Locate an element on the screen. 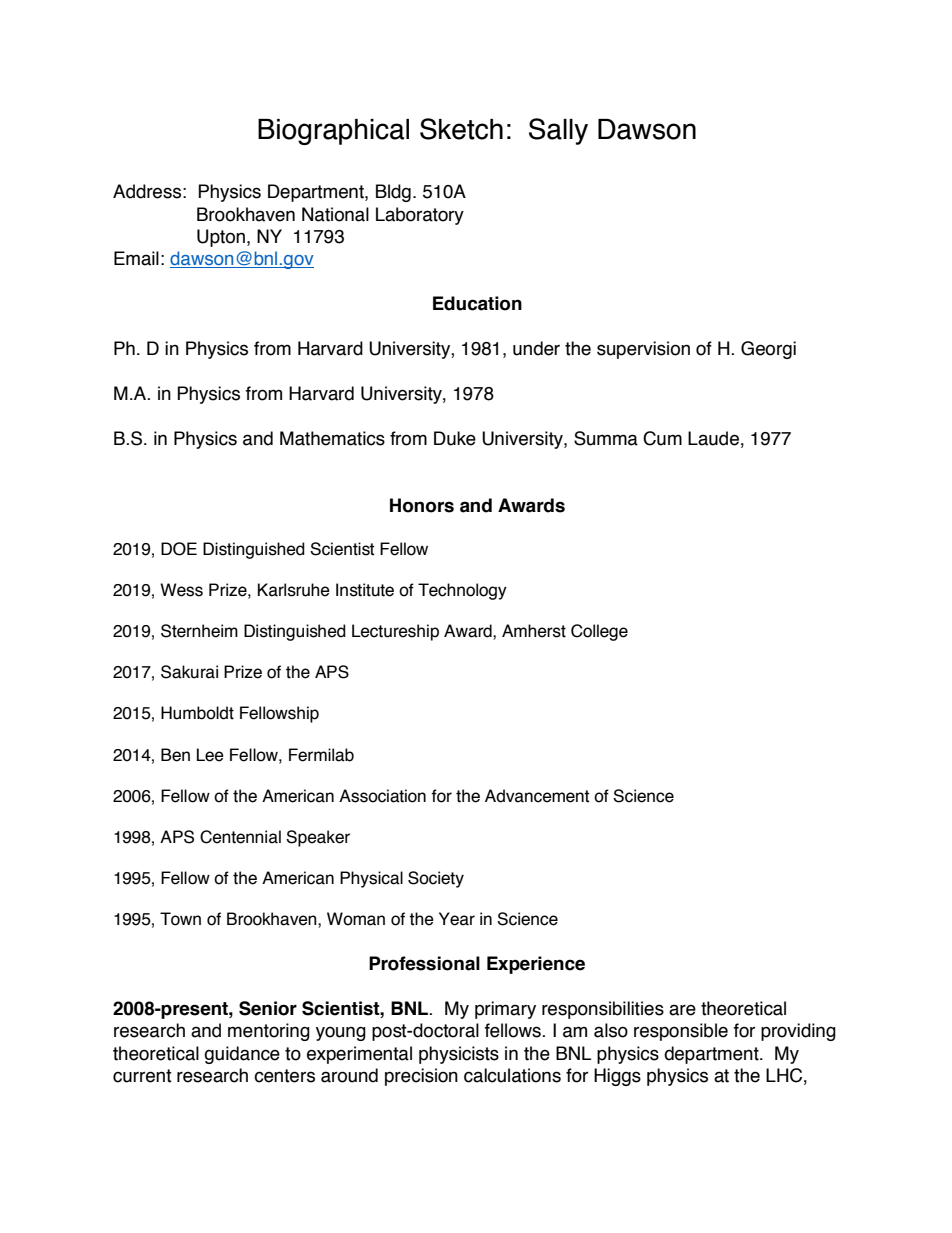  Sally is located at coordinates (558, 131).
